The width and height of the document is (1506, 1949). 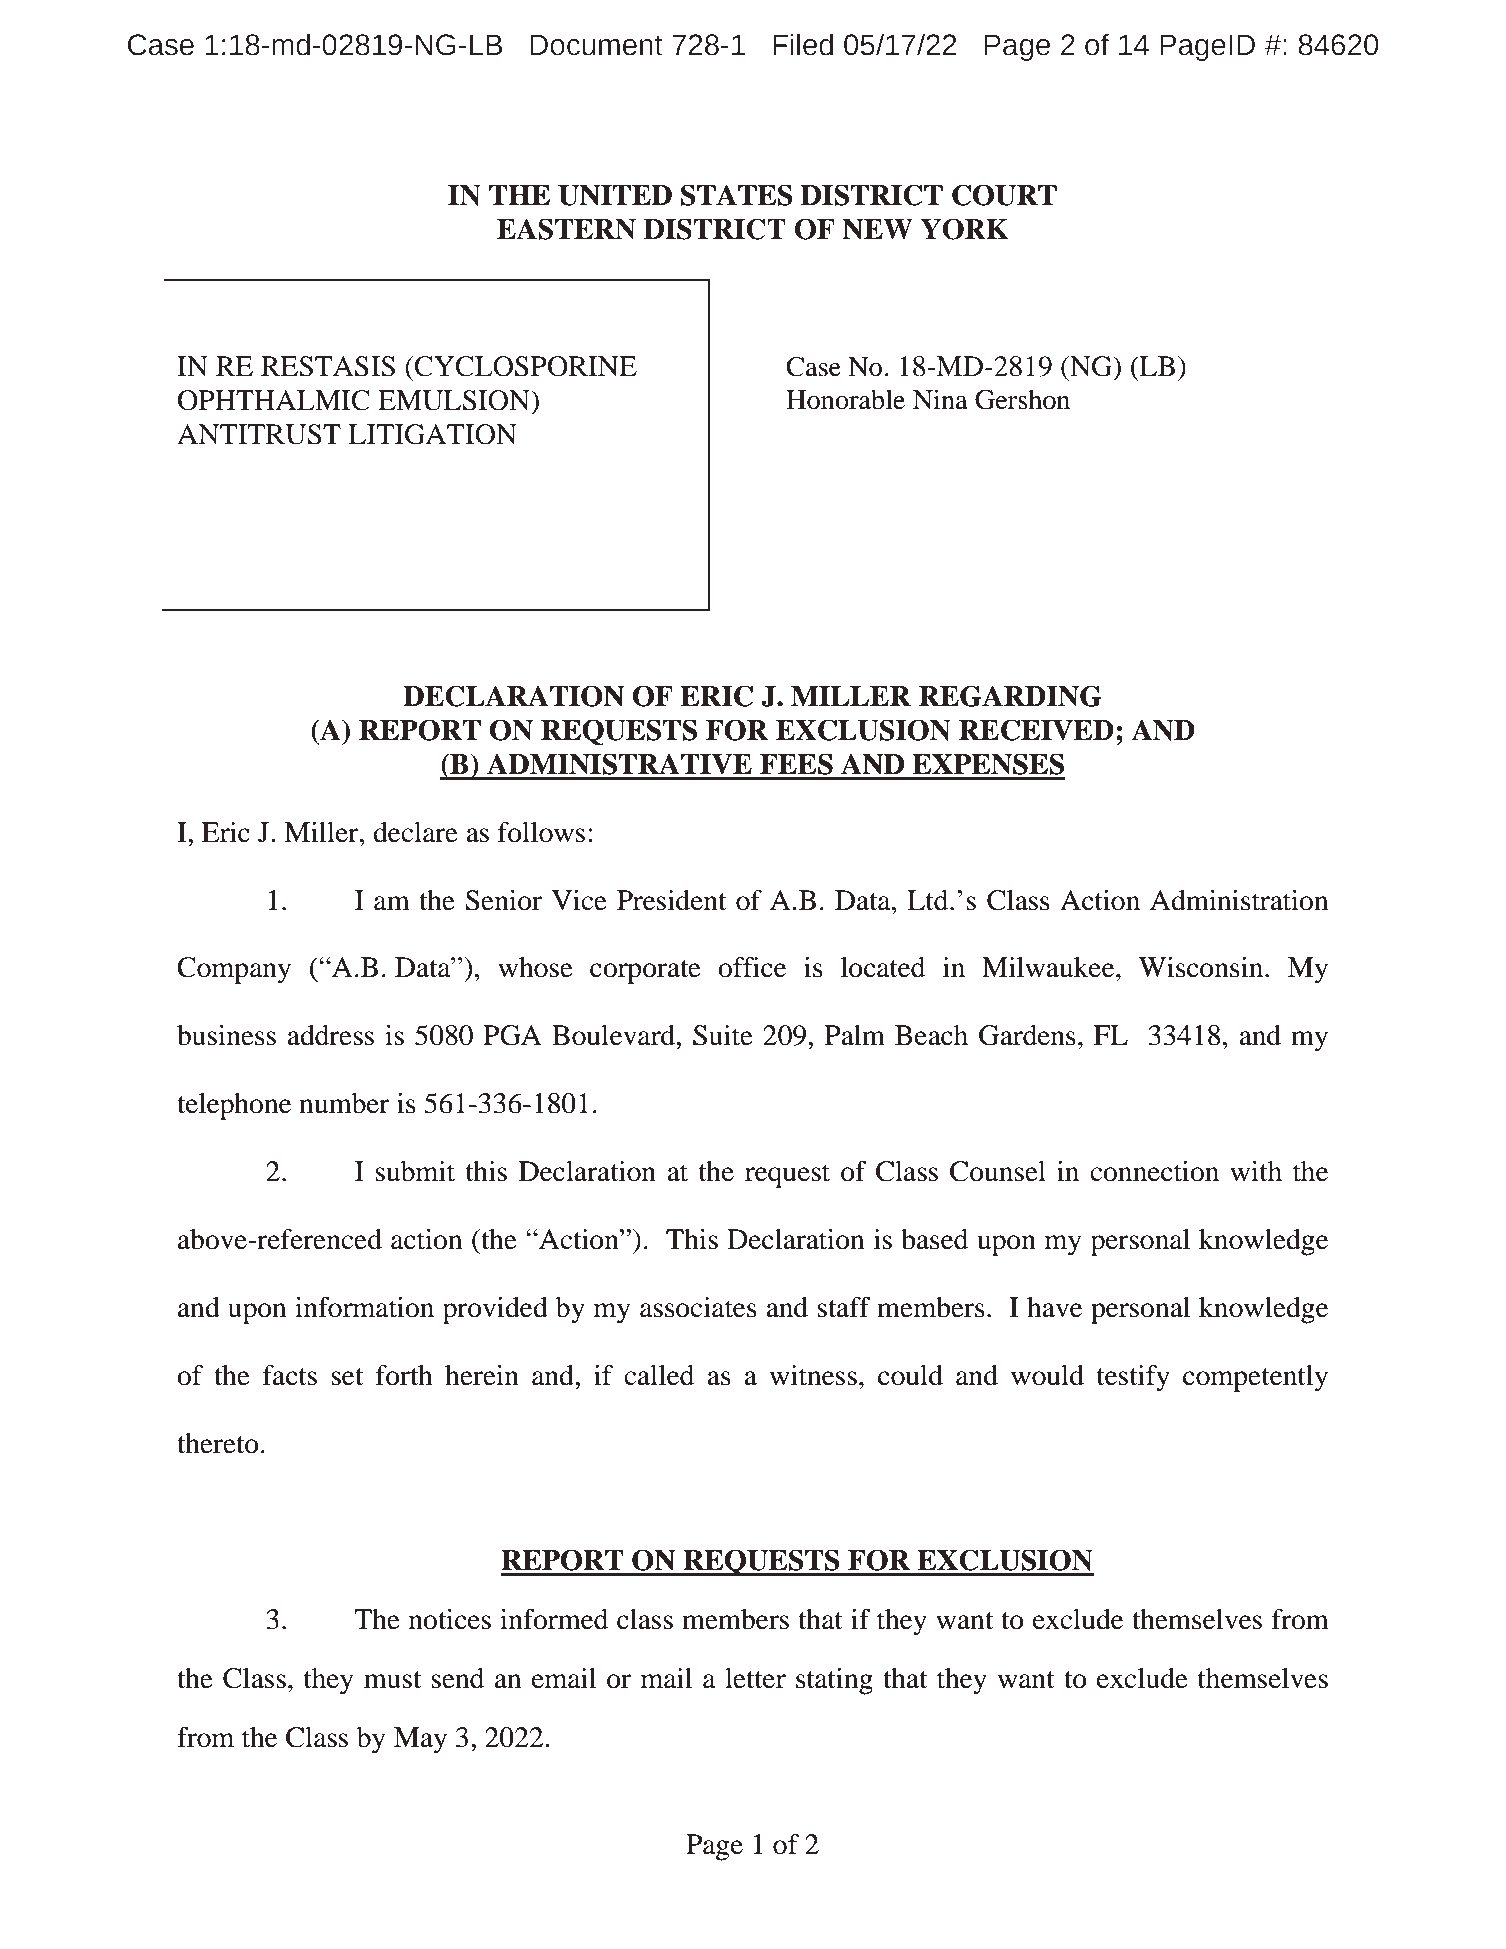 What do you see at coordinates (596, 45) in the document?
I see `Document` at bounding box center [596, 45].
